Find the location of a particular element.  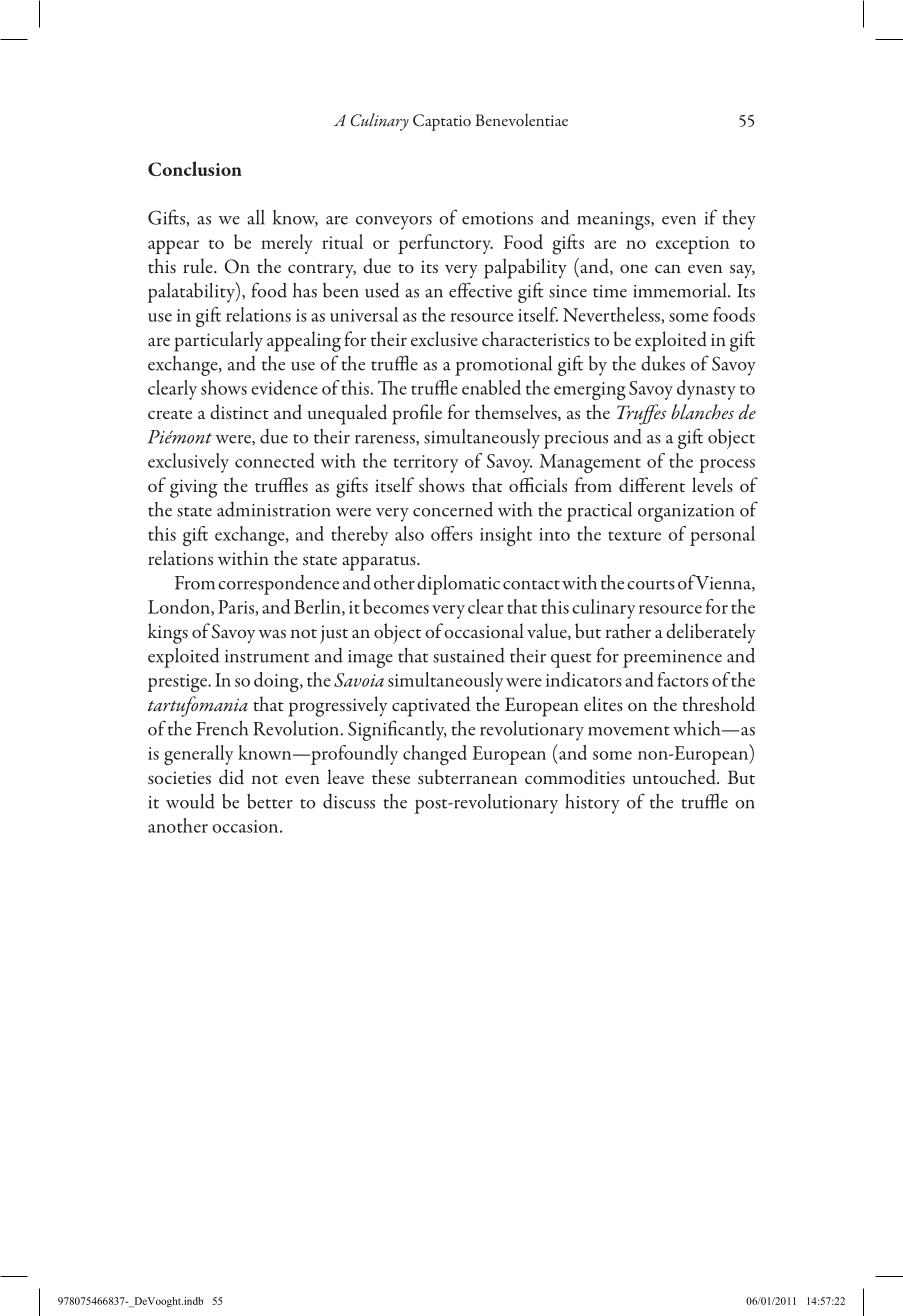

emotions is located at coordinates (497, 218).
